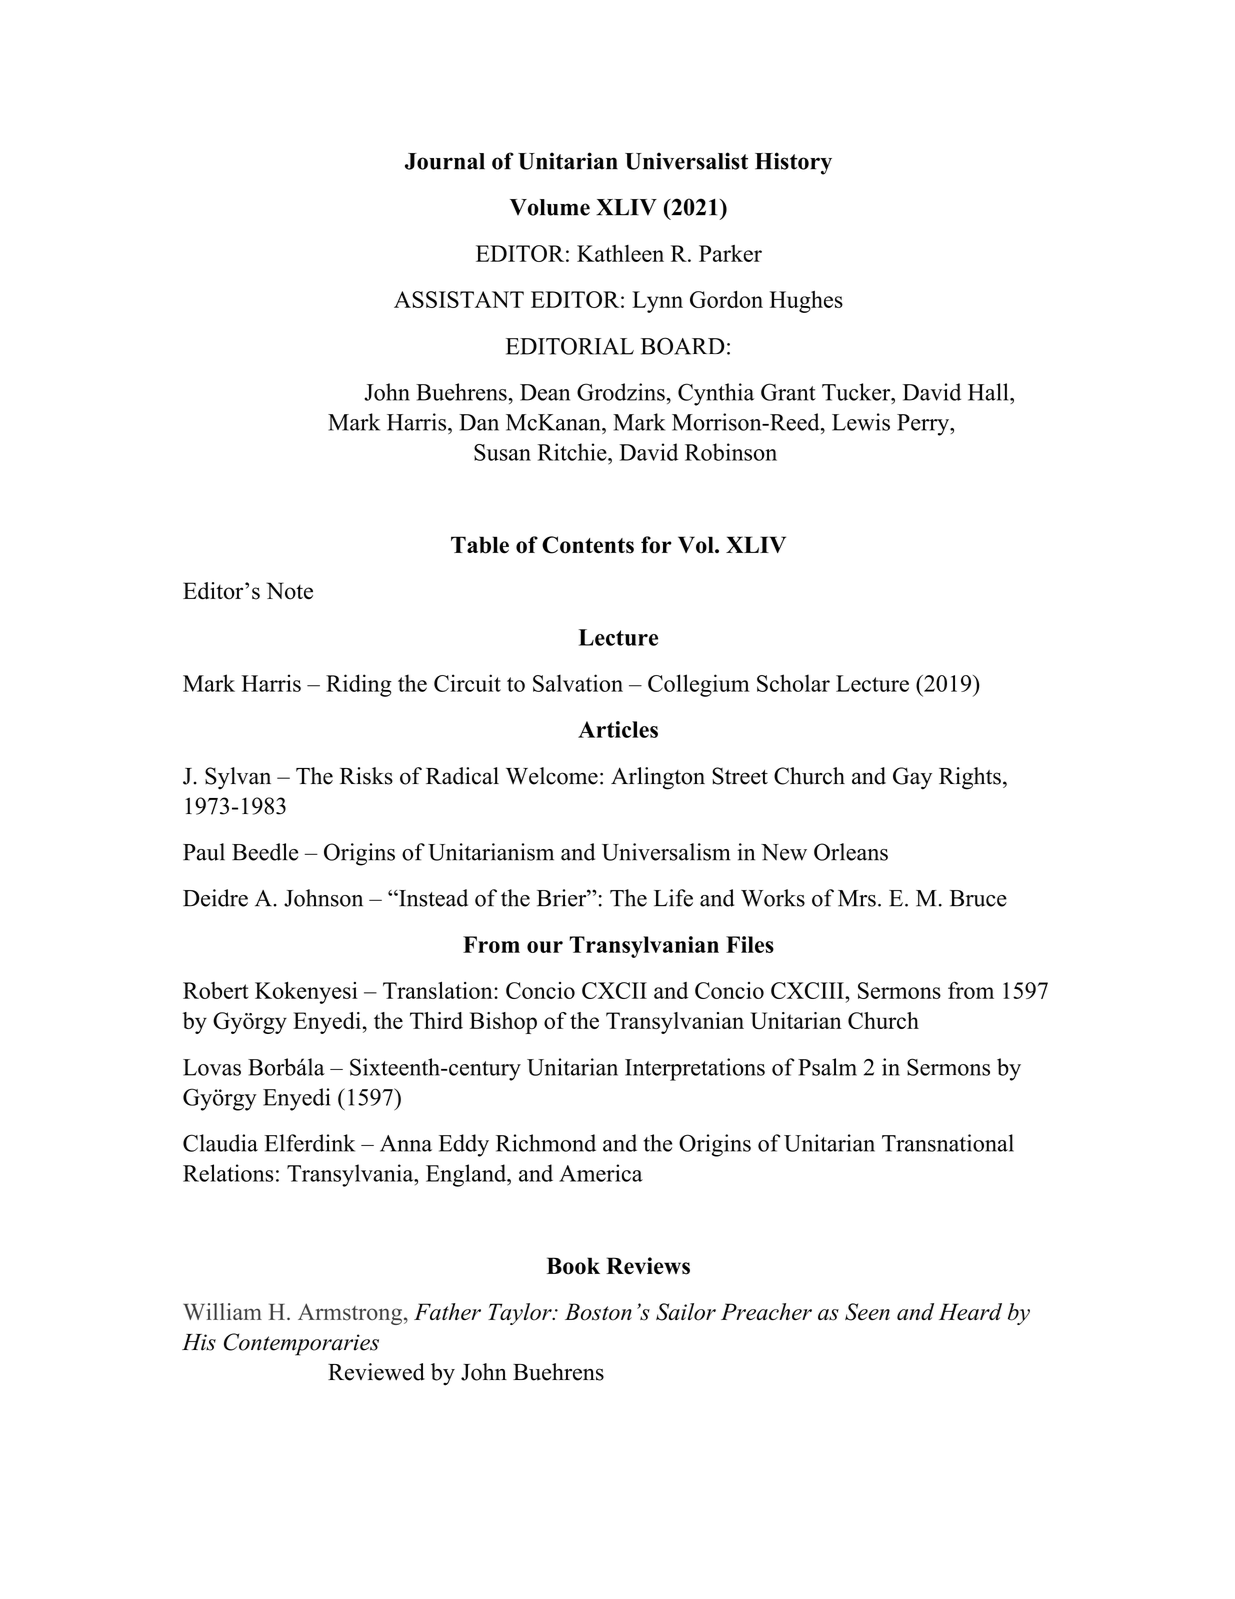 This screenshot has height=1599, width=1235. I want to click on Risks, so click(366, 776).
